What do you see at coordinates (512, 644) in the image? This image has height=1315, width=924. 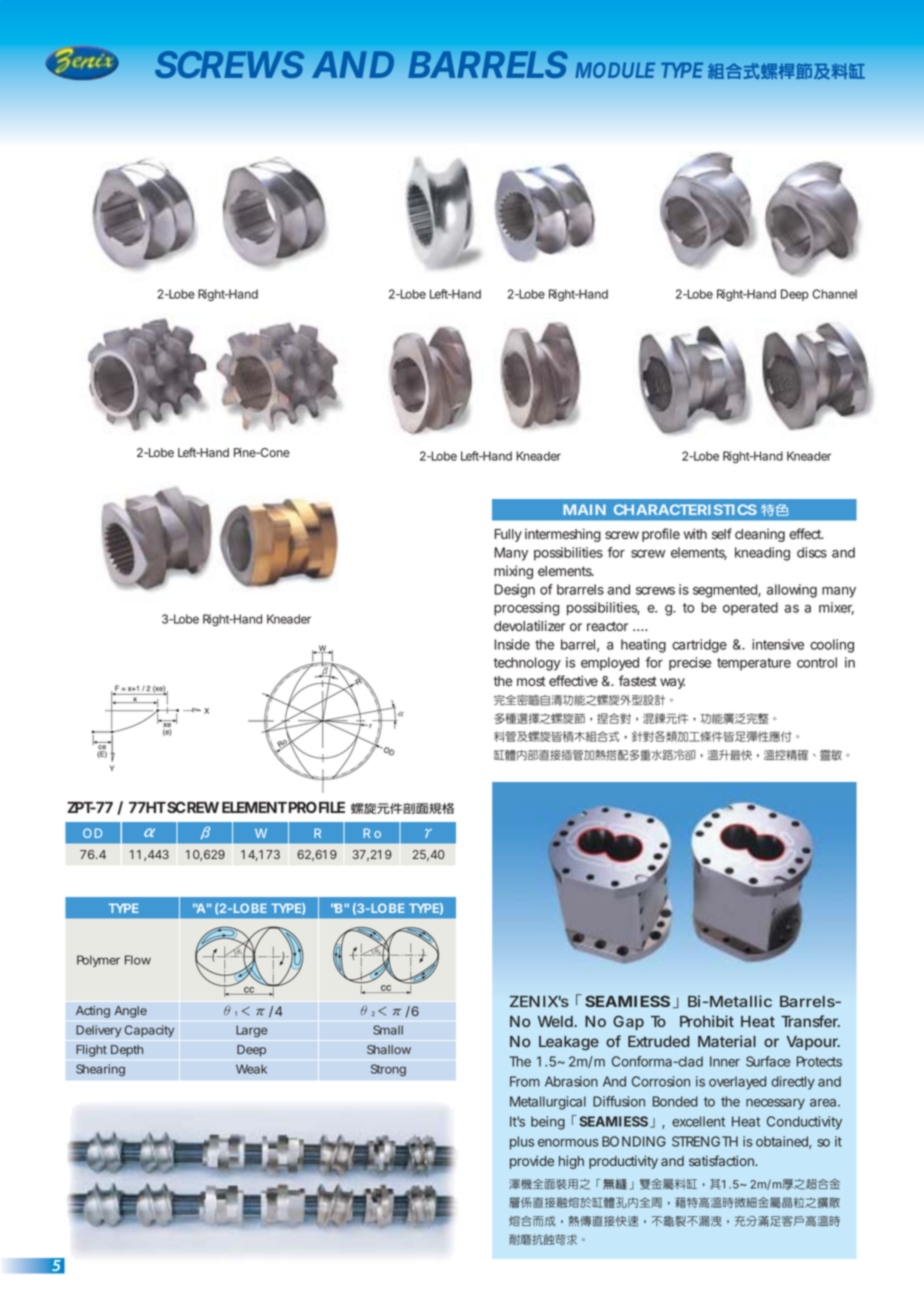 I see `Inside` at bounding box center [512, 644].
